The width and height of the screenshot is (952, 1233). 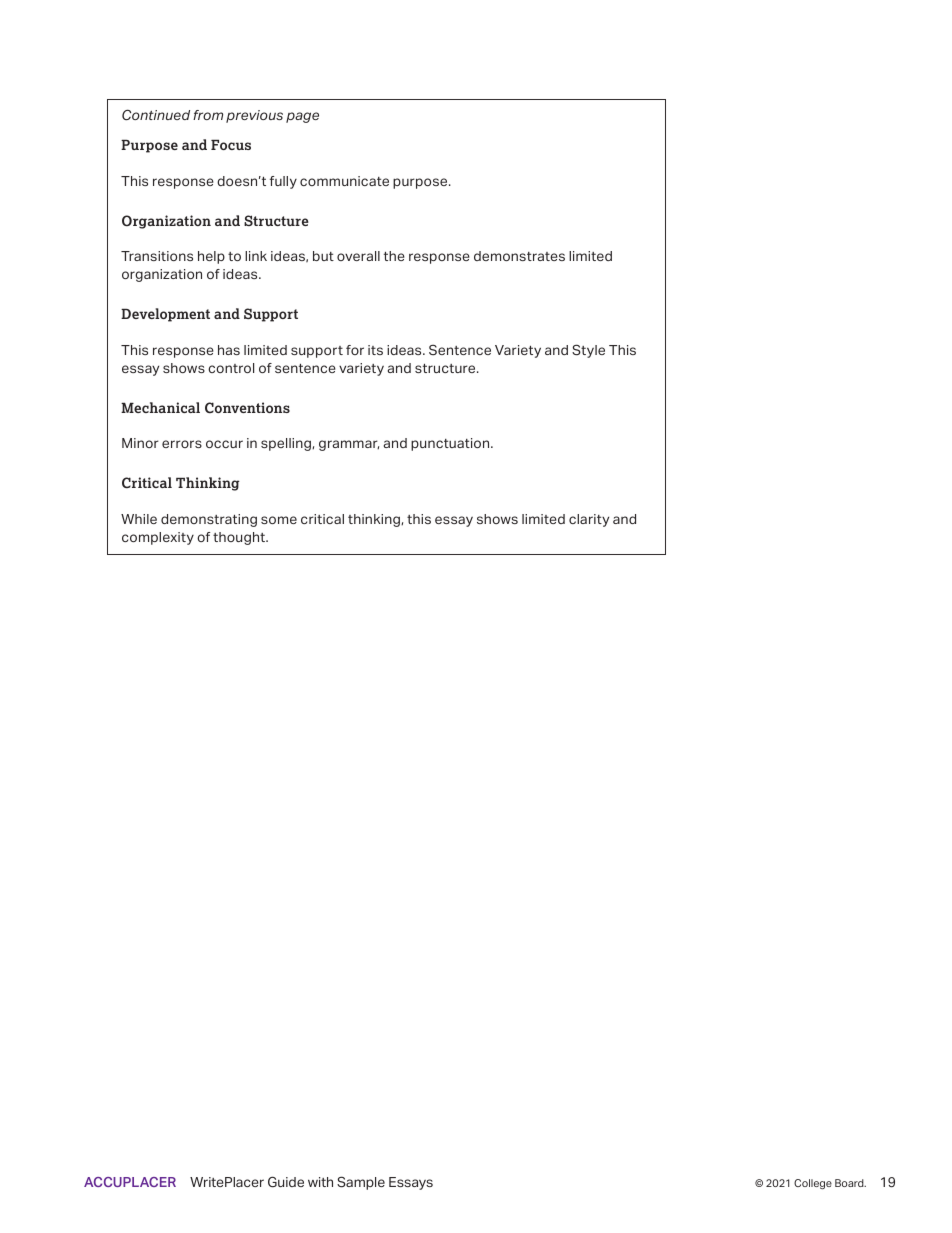 What do you see at coordinates (813, 1184) in the screenshot?
I see `College` at bounding box center [813, 1184].
